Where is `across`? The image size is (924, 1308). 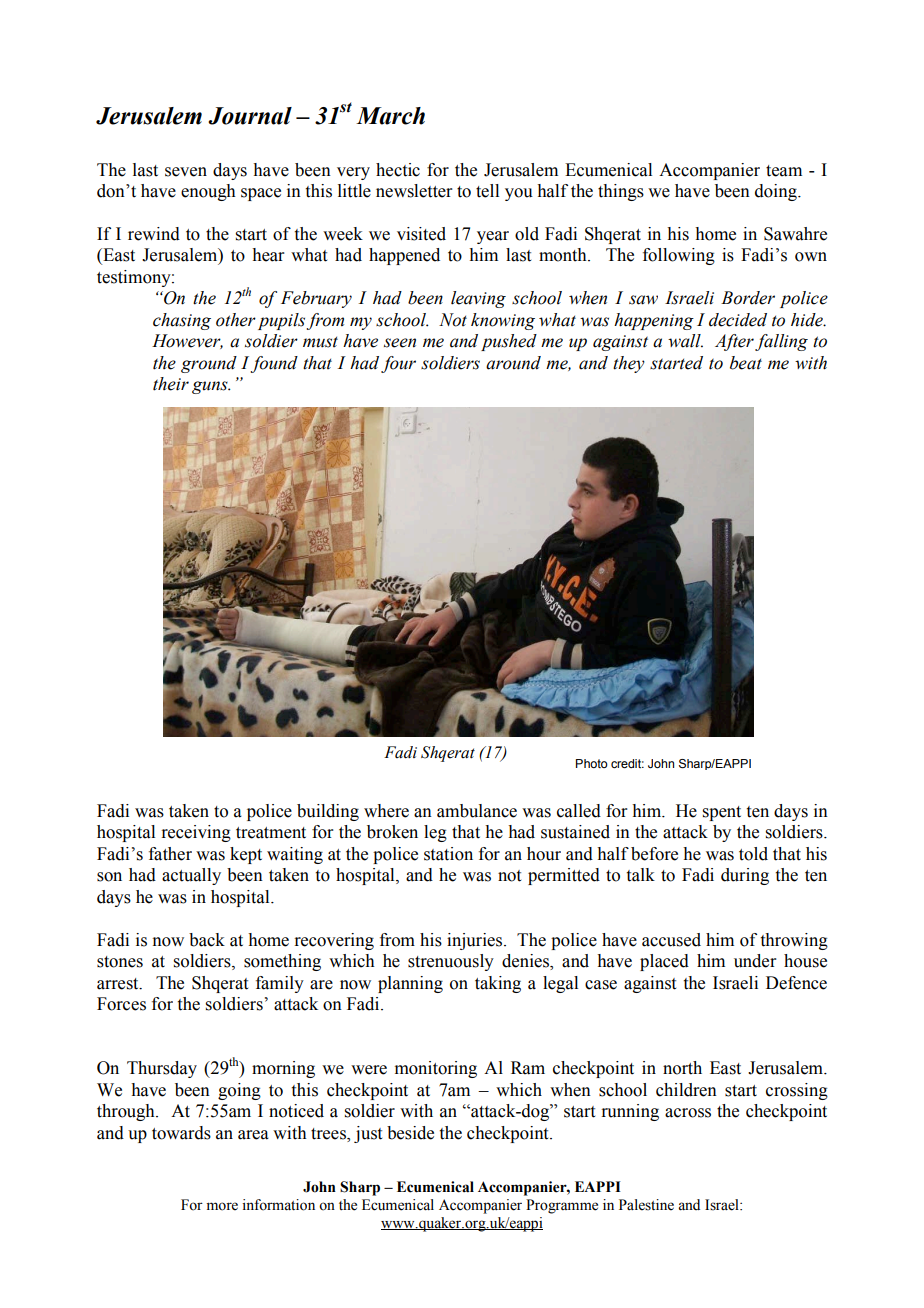
across is located at coordinates (688, 1113).
